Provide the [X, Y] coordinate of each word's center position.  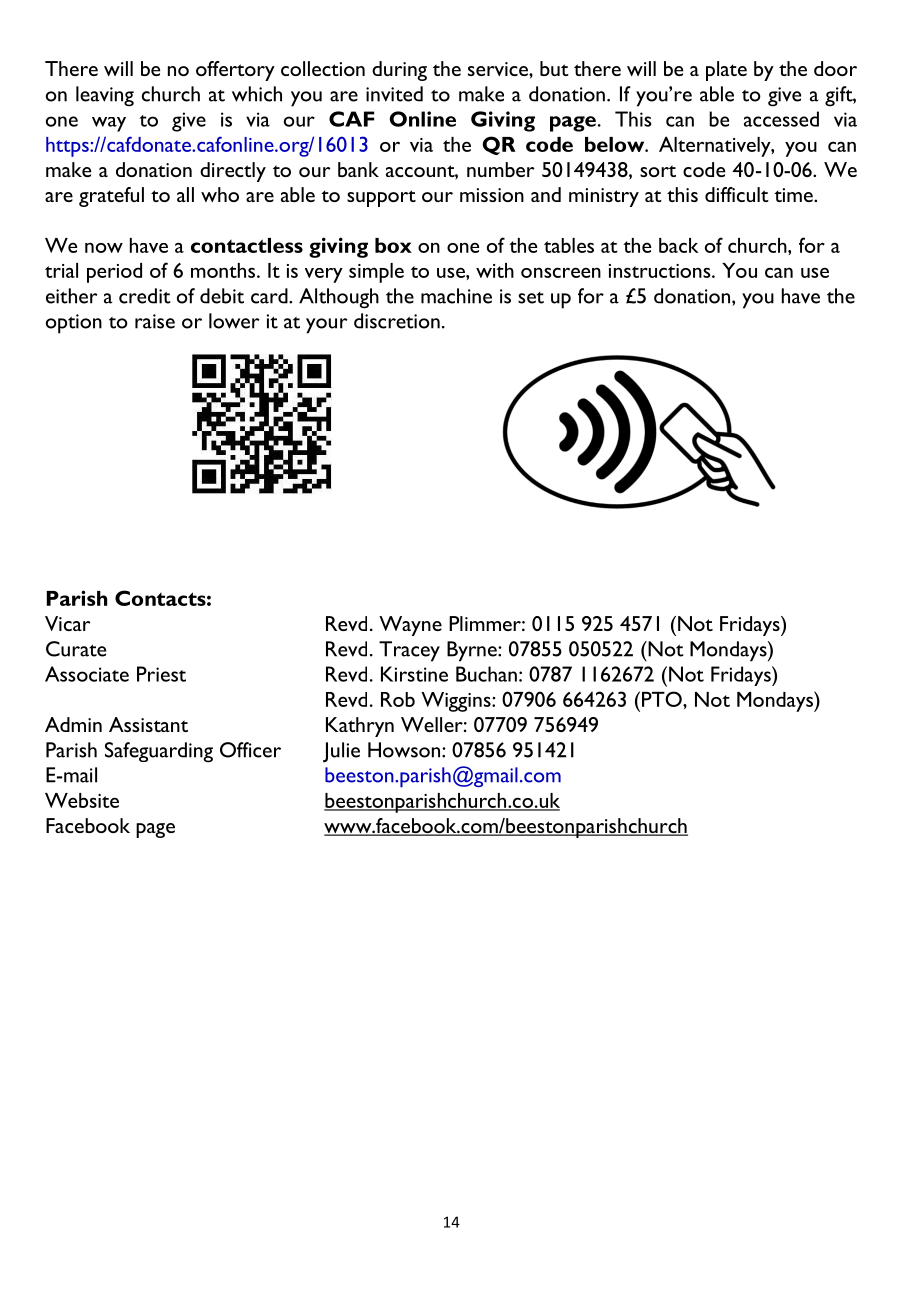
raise [155, 321]
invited [394, 94]
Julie [341, 752]
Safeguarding [159, 752]
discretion [397, 321]
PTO [663, 699]
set [531, 298]
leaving [105, 96]
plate [726, 71]
